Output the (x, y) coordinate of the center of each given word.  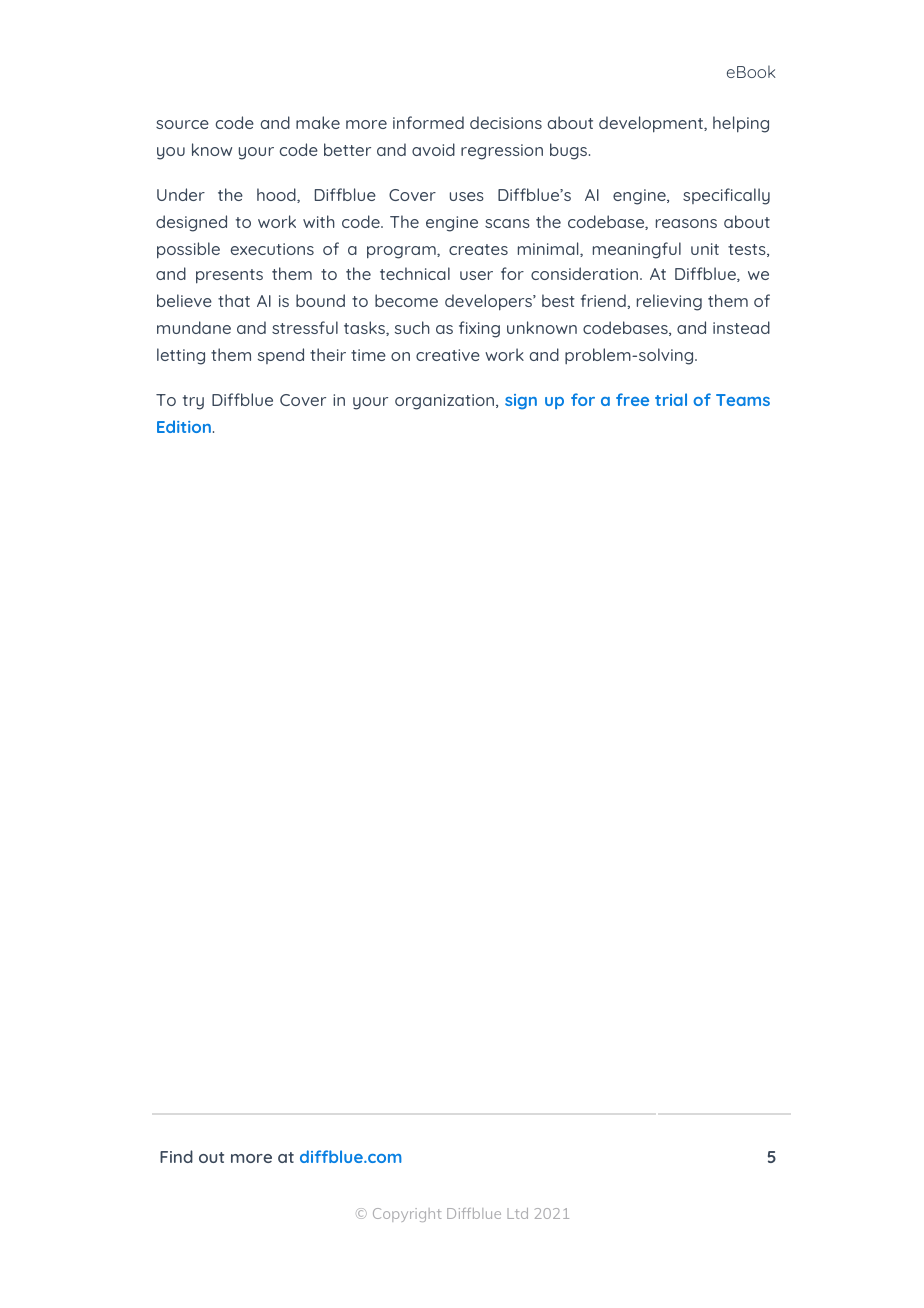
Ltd (517, 1213)
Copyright (407, 1215)
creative (448, 355)
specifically (726, 196)
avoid (433, 149)
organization (444, 402)
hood (277, 195)
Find (176, 1156)
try (193, 402)
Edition (184, 426)
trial (671, 399)
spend (281, 356)
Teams (743, 400)
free (632, 399)
